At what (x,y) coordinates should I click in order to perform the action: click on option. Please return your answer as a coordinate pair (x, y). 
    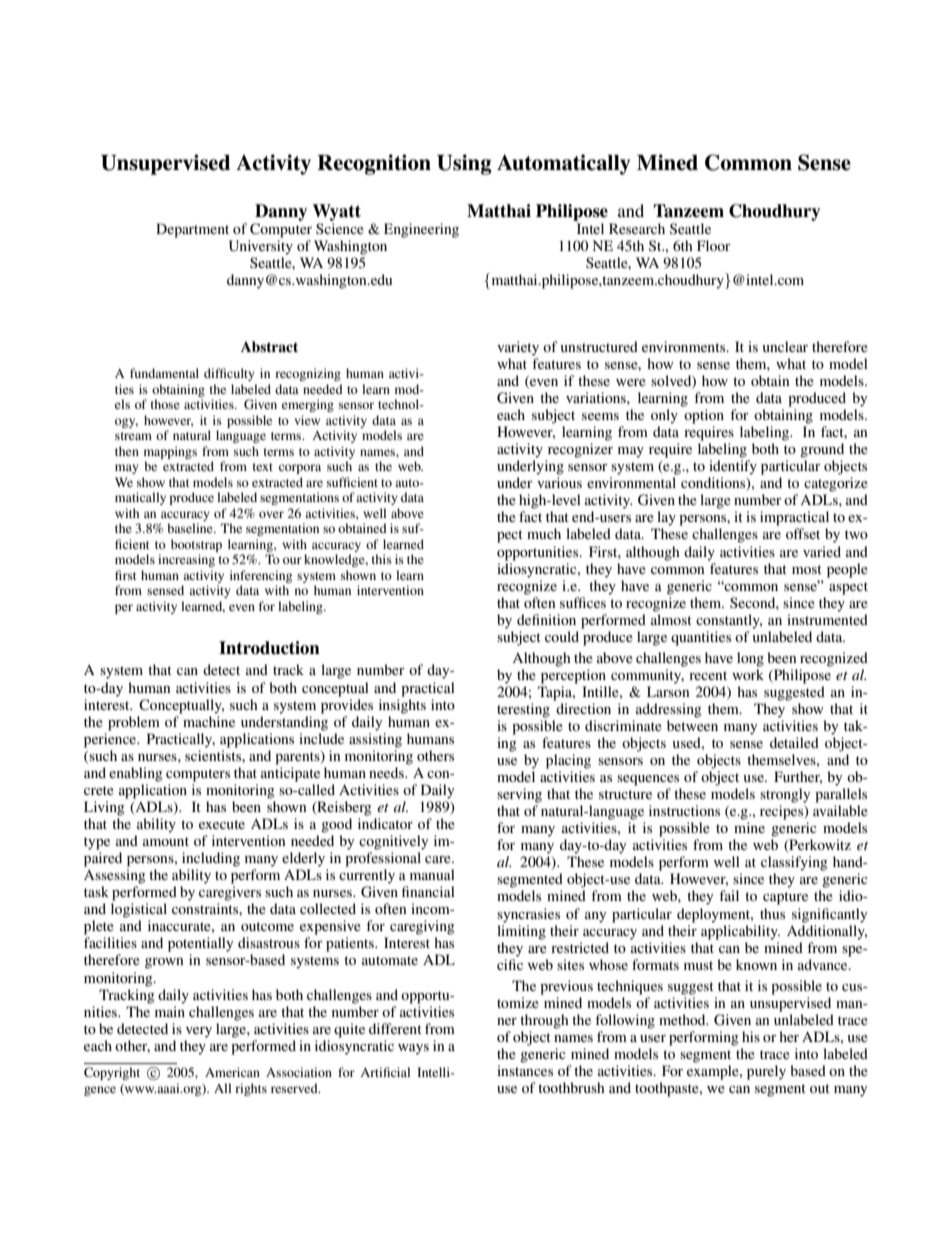
    Looking at the image, I should click on (704, 416).
